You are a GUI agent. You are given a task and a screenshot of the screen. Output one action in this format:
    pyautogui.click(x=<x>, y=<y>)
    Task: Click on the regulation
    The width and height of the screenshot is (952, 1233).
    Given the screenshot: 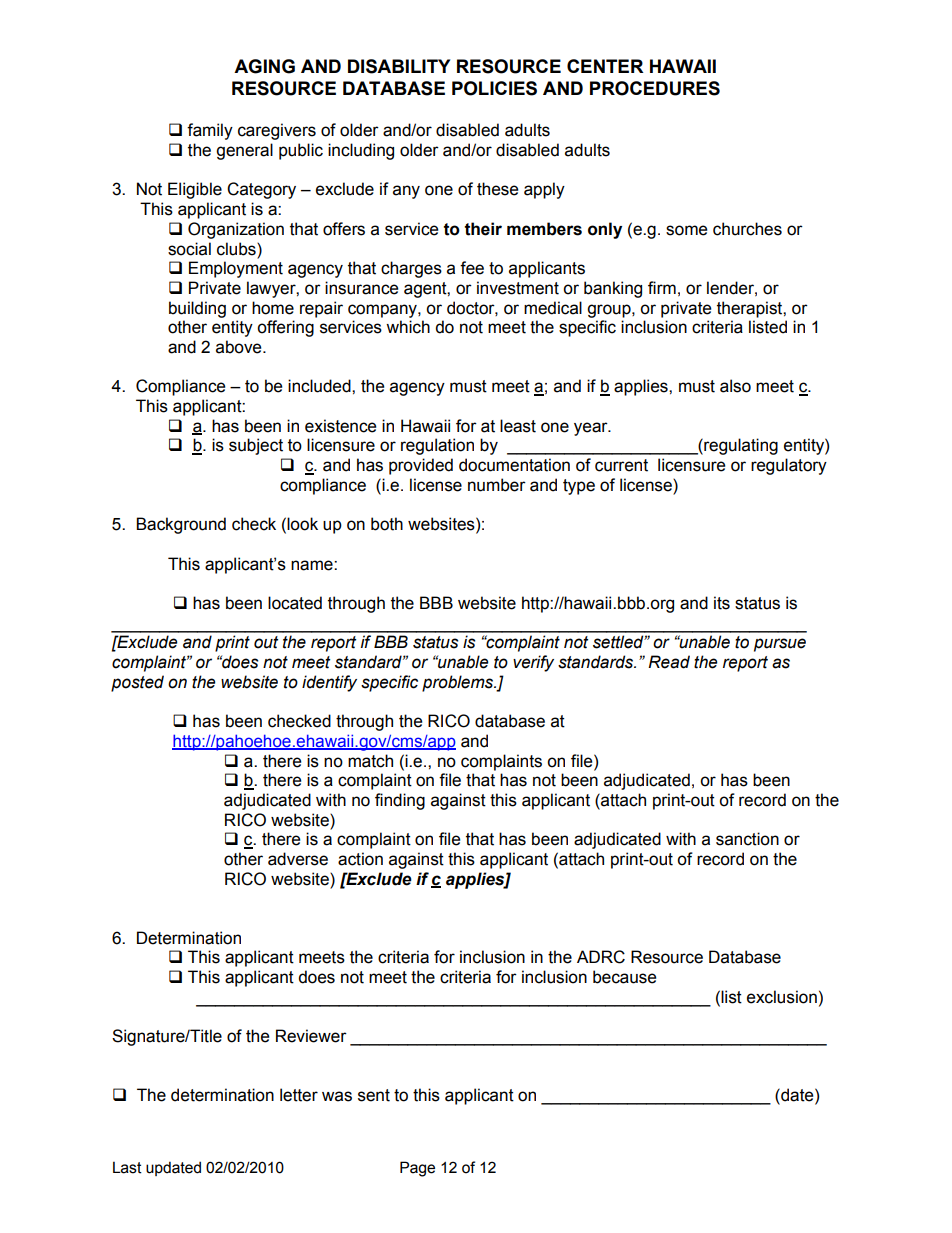 What is the action you would take?
    pyautogui.click(x=437, y=446)
